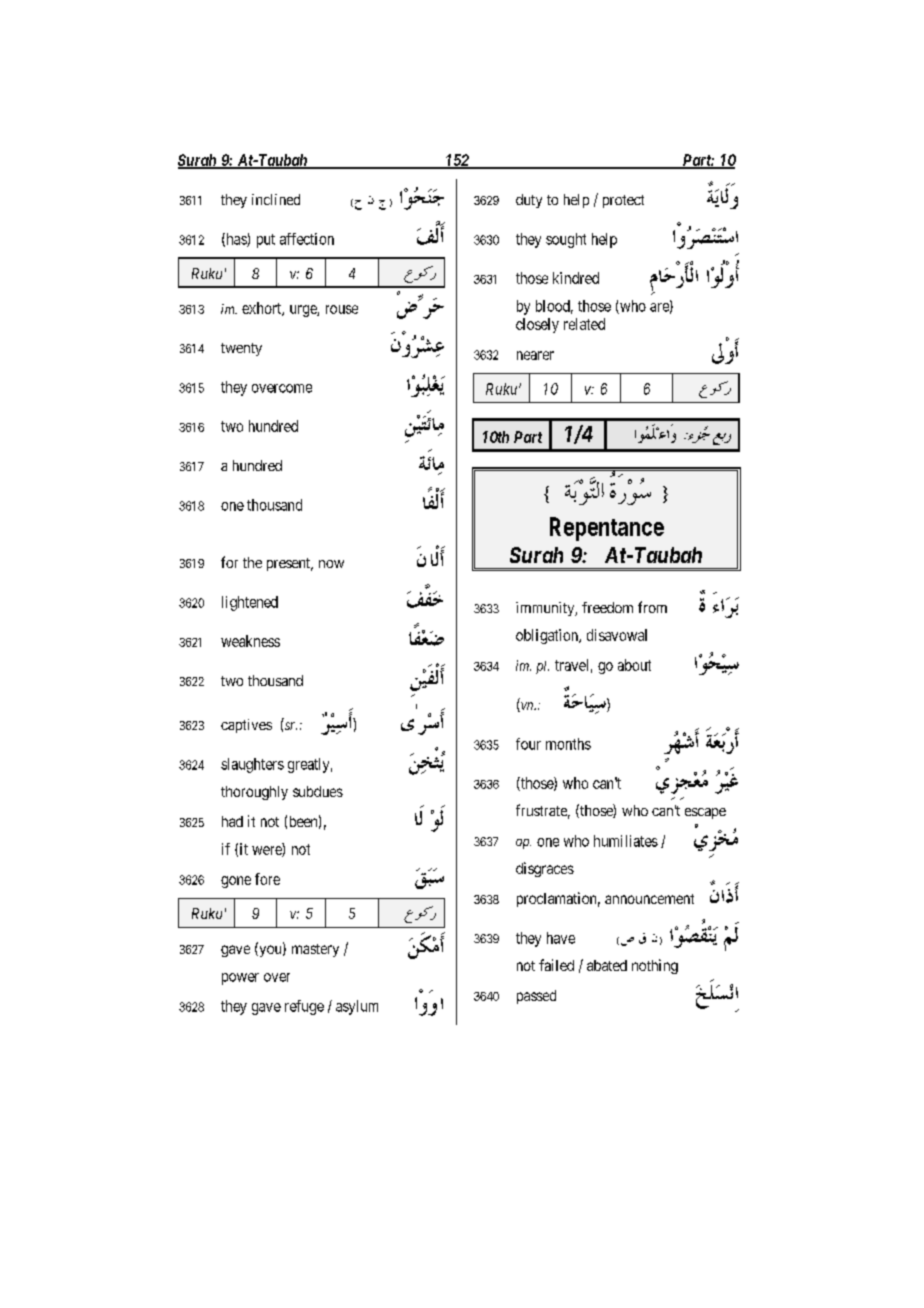 The image size is (924, 1308). Describe the element at coordinates (652, 607) in the screenshot. I see `from` at that location.
